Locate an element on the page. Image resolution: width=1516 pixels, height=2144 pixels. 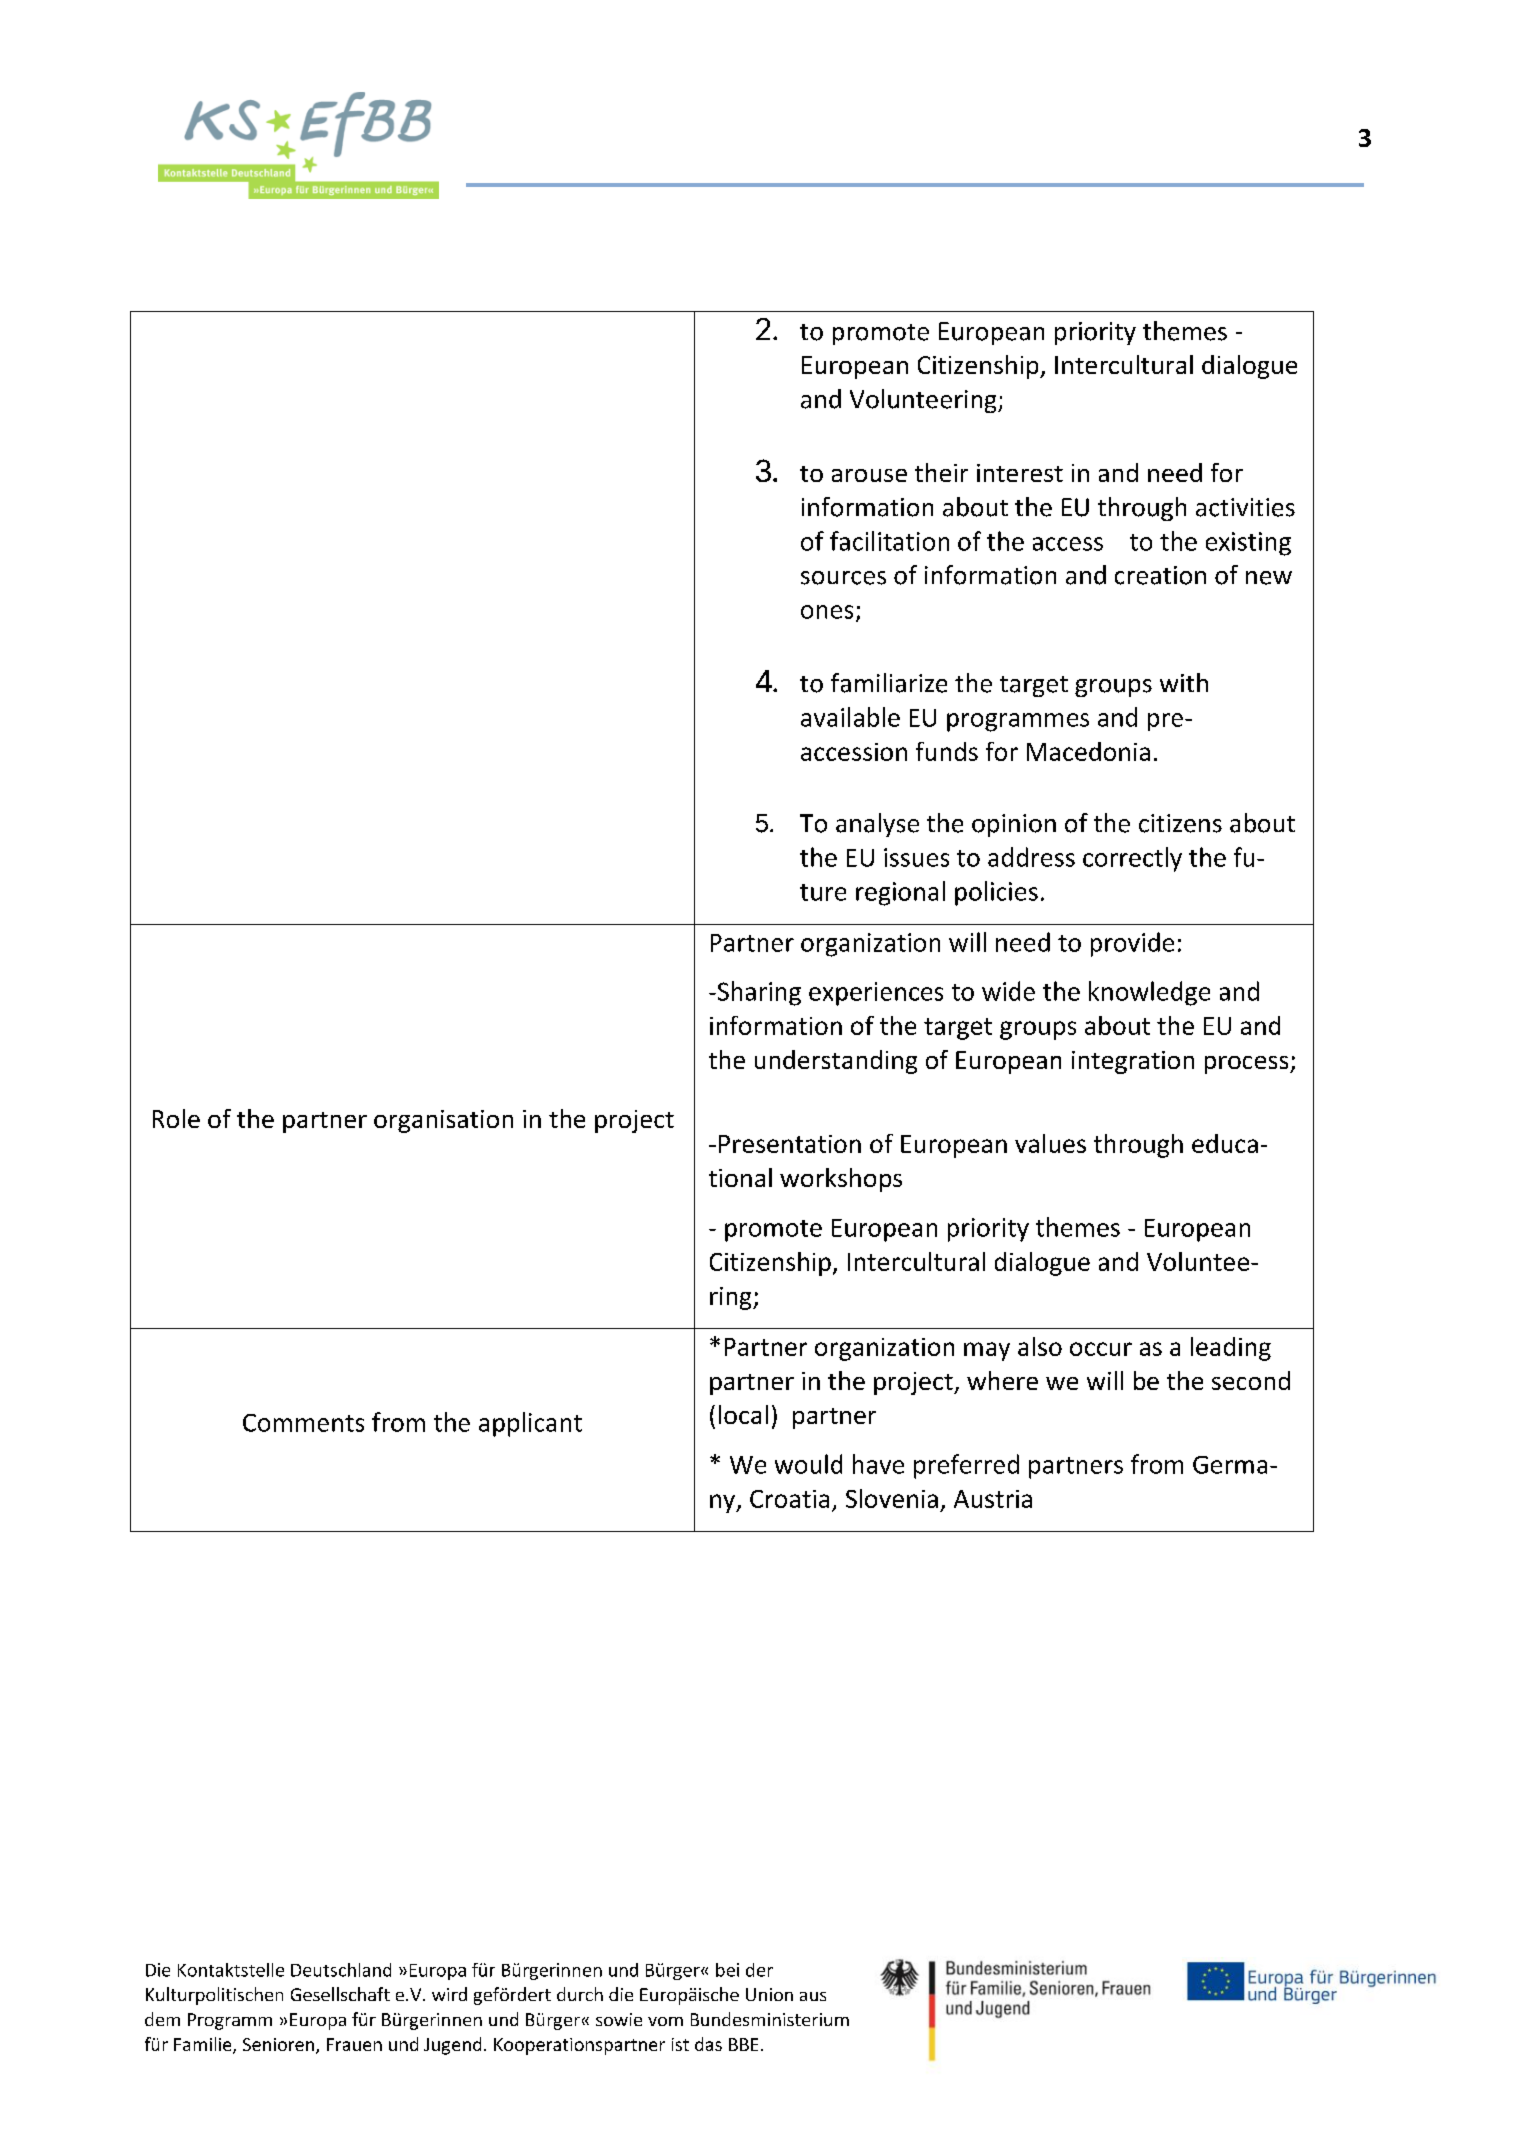
would is located at coordinates (808, 1464).
